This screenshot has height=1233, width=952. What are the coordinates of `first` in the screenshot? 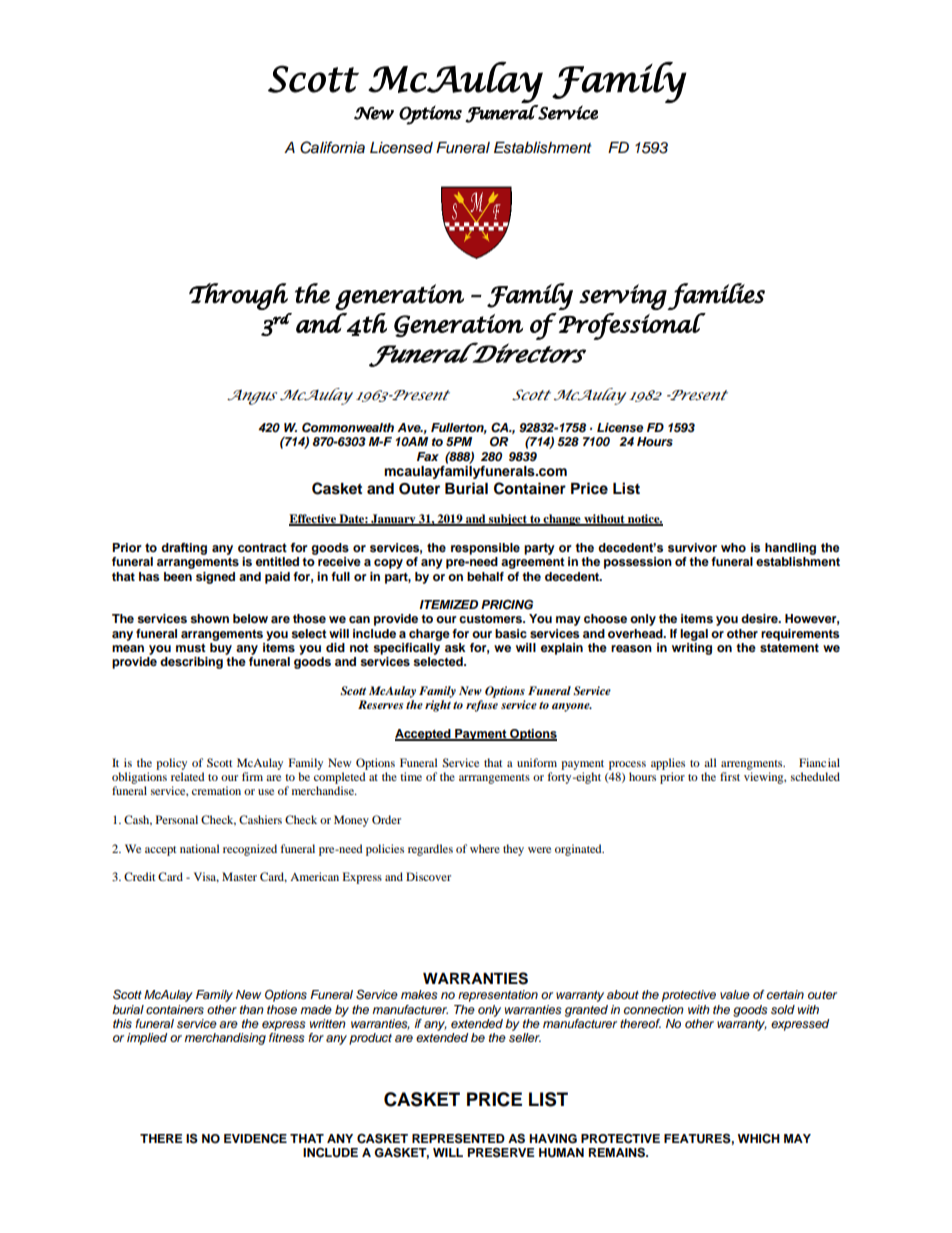 It's located at (730, 776).
